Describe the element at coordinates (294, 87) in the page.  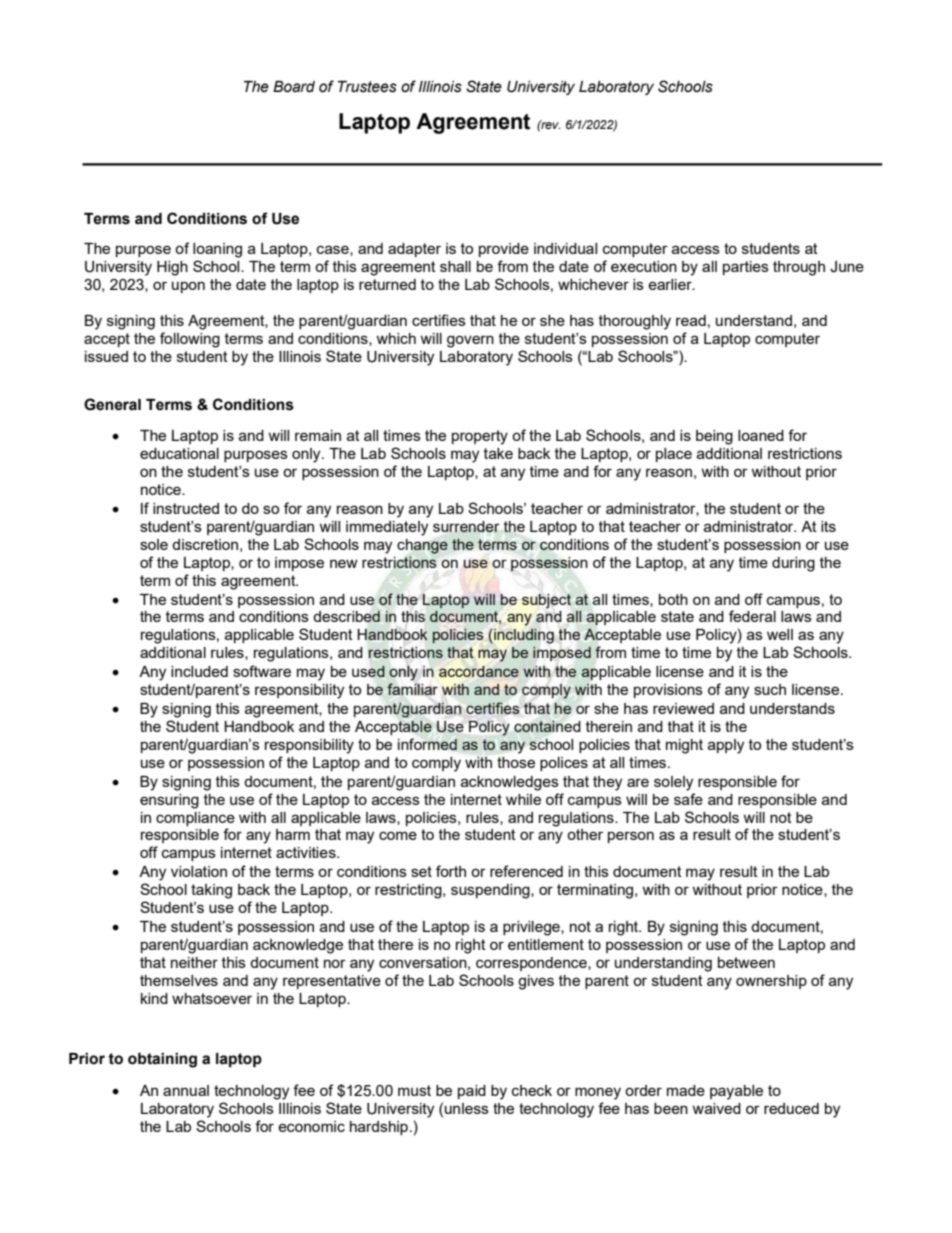
I see `Board` at that location.
